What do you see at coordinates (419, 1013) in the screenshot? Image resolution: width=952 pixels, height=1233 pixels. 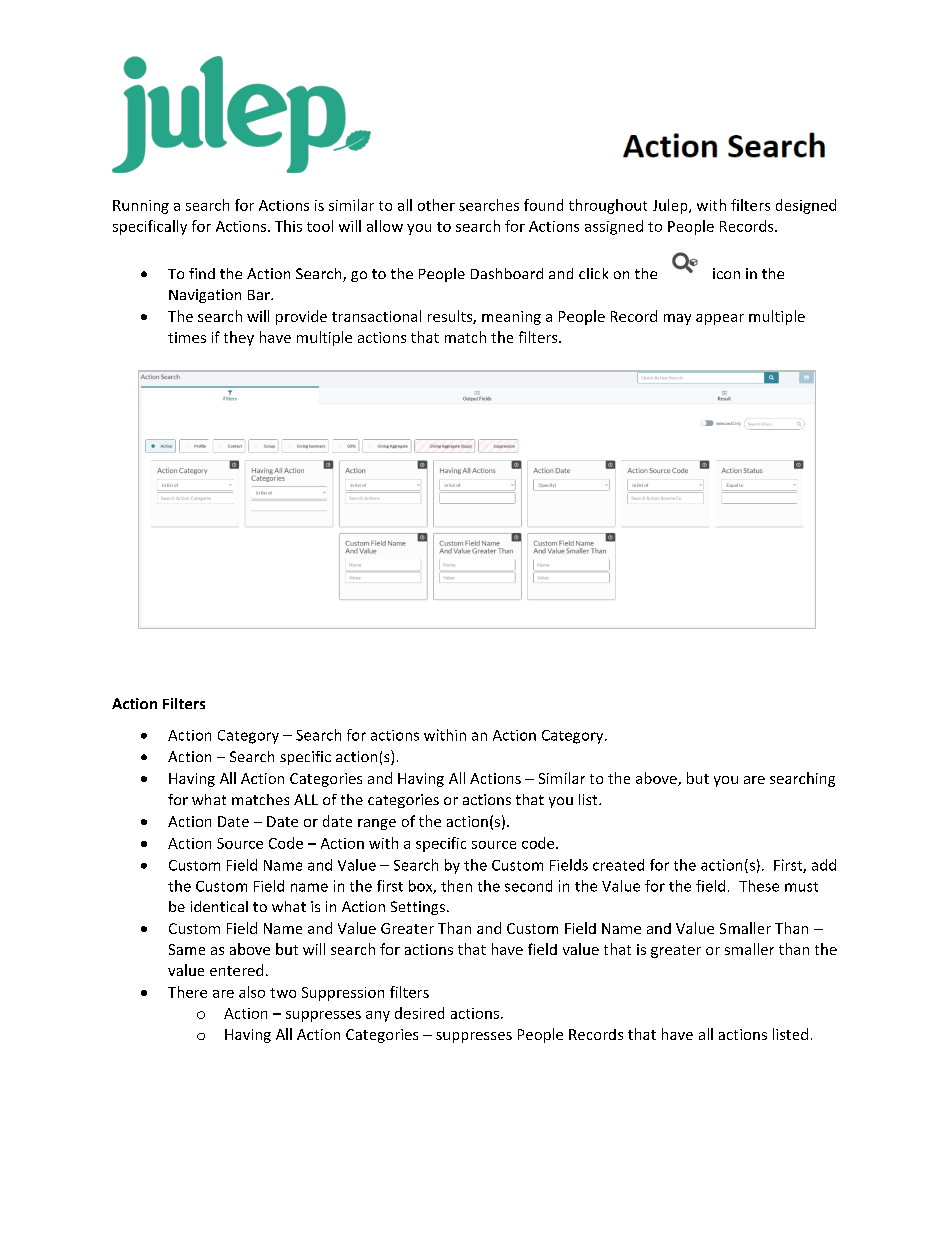 I see `desired` at bounding box center [419, 1013].
